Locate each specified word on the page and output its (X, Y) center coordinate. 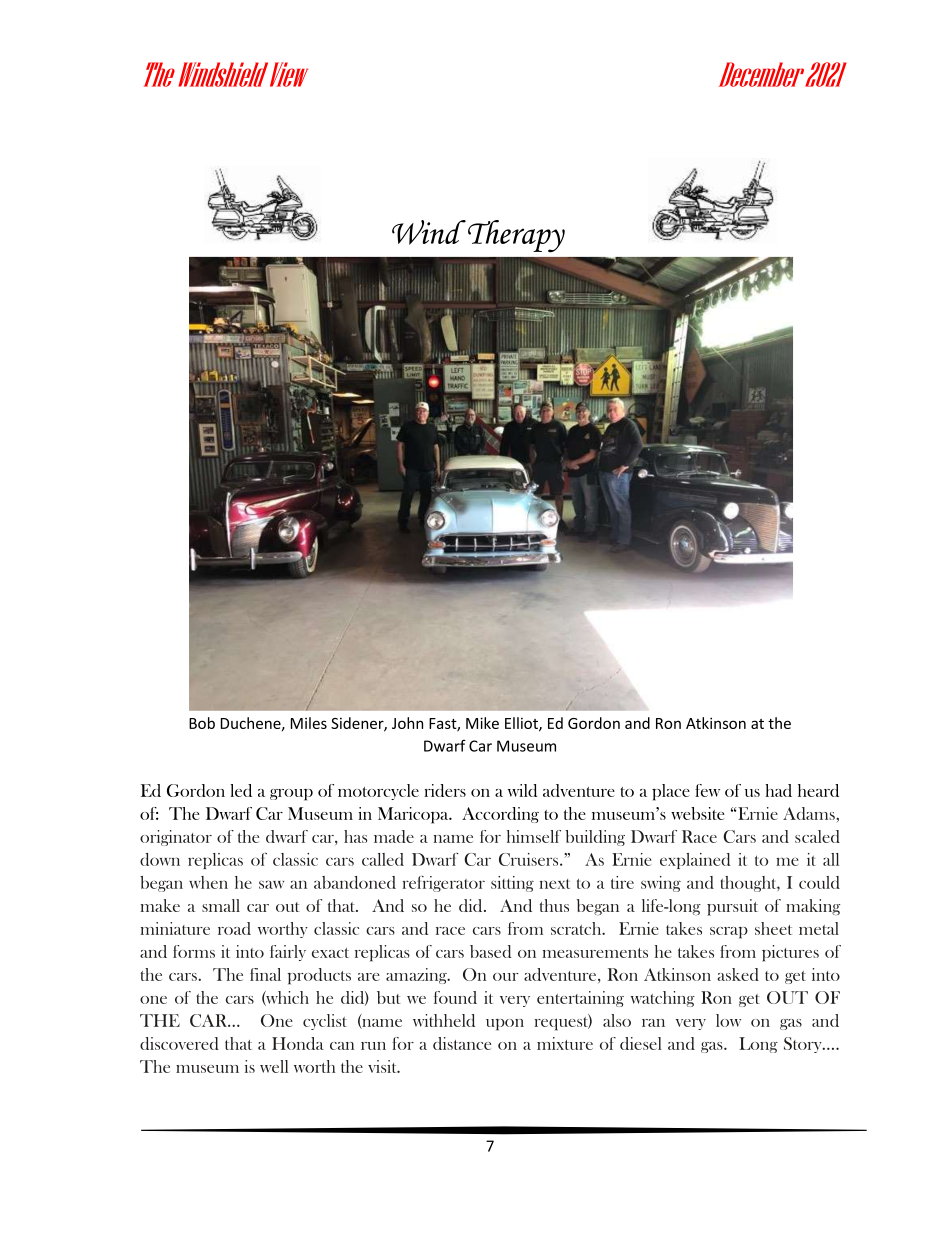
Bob (202, 723)
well (274, 1066)
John (407, 723)
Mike (482, 723)
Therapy (516, 236)
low (728, 1020)
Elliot (522, 724)
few (707, 790)
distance (462, 1043)
